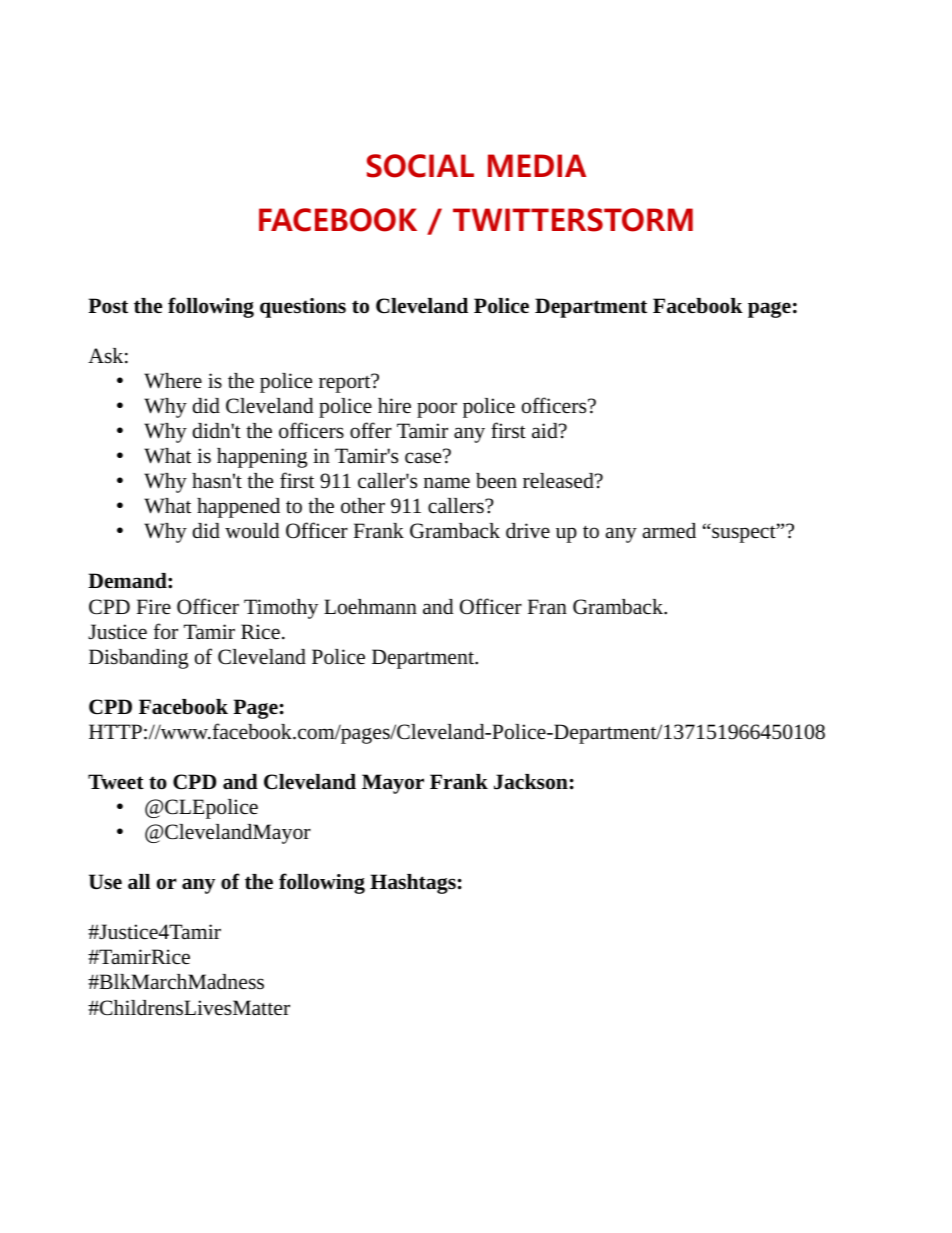  I want to click on Where, so click(173, 381).
